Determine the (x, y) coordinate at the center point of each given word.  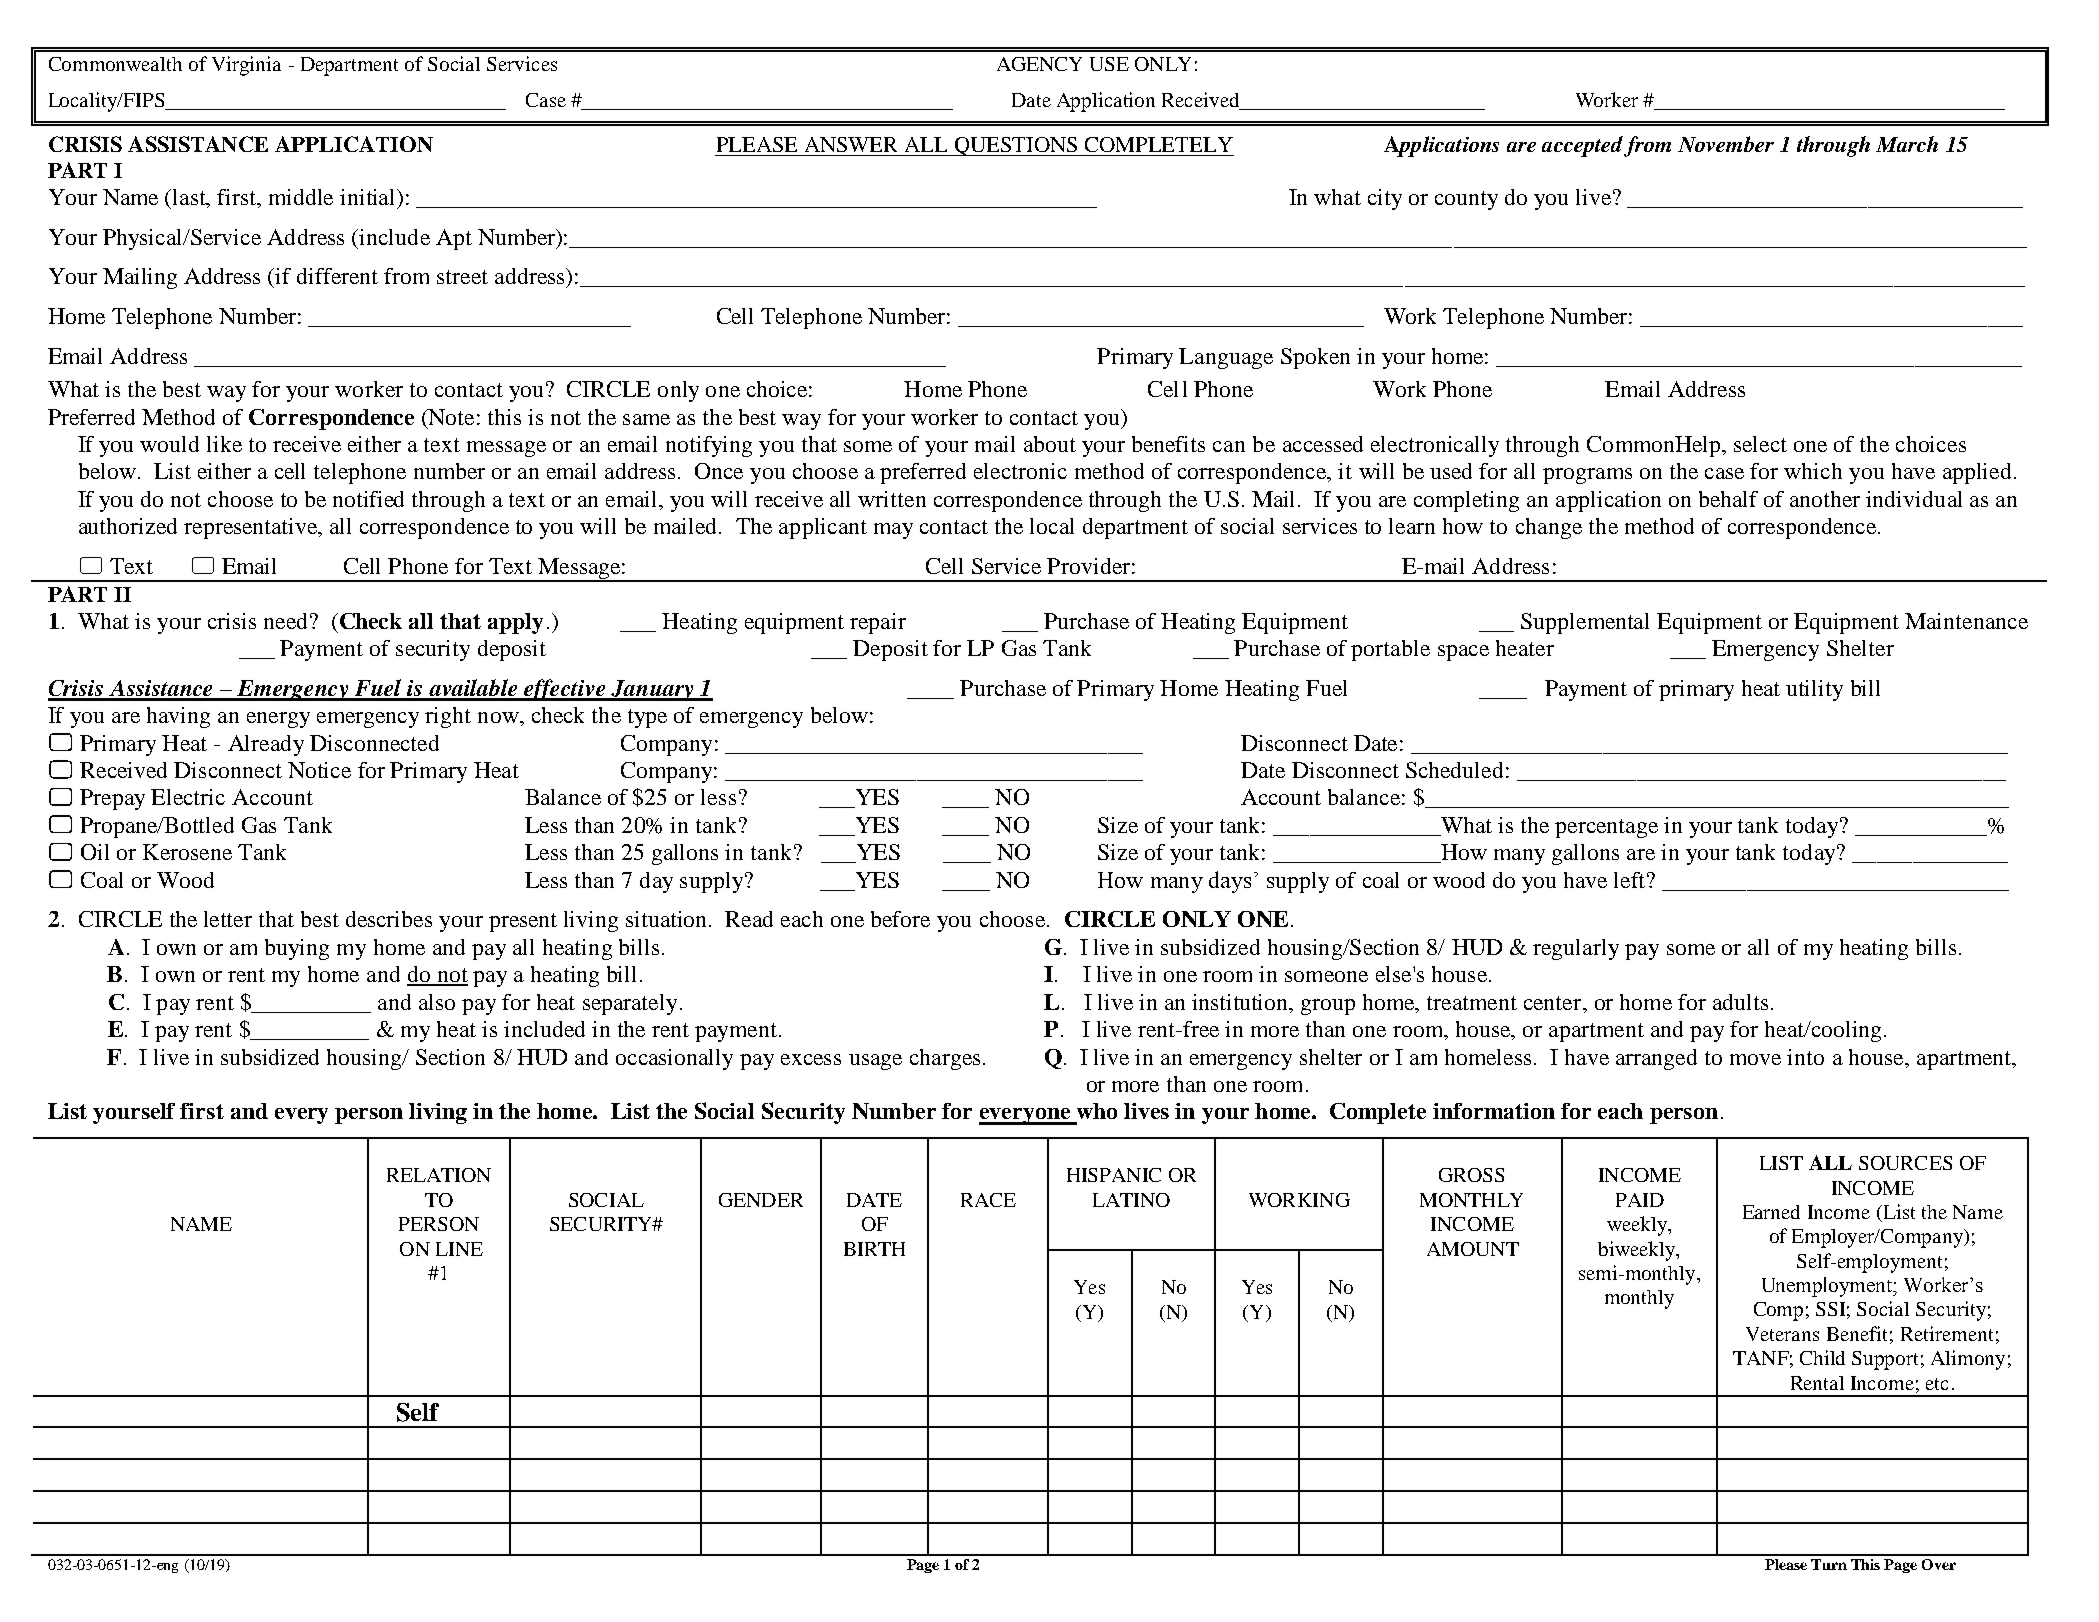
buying (297, 949)
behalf (1728, 499)
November (1726, 144)
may (893, 531)
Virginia (246, 66)
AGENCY (1039, 64)
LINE (459, 1249)
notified (368, 499)
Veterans (1782, 1334)
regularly (1576, 949)
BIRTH (874, 1249)
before (900, 919)
